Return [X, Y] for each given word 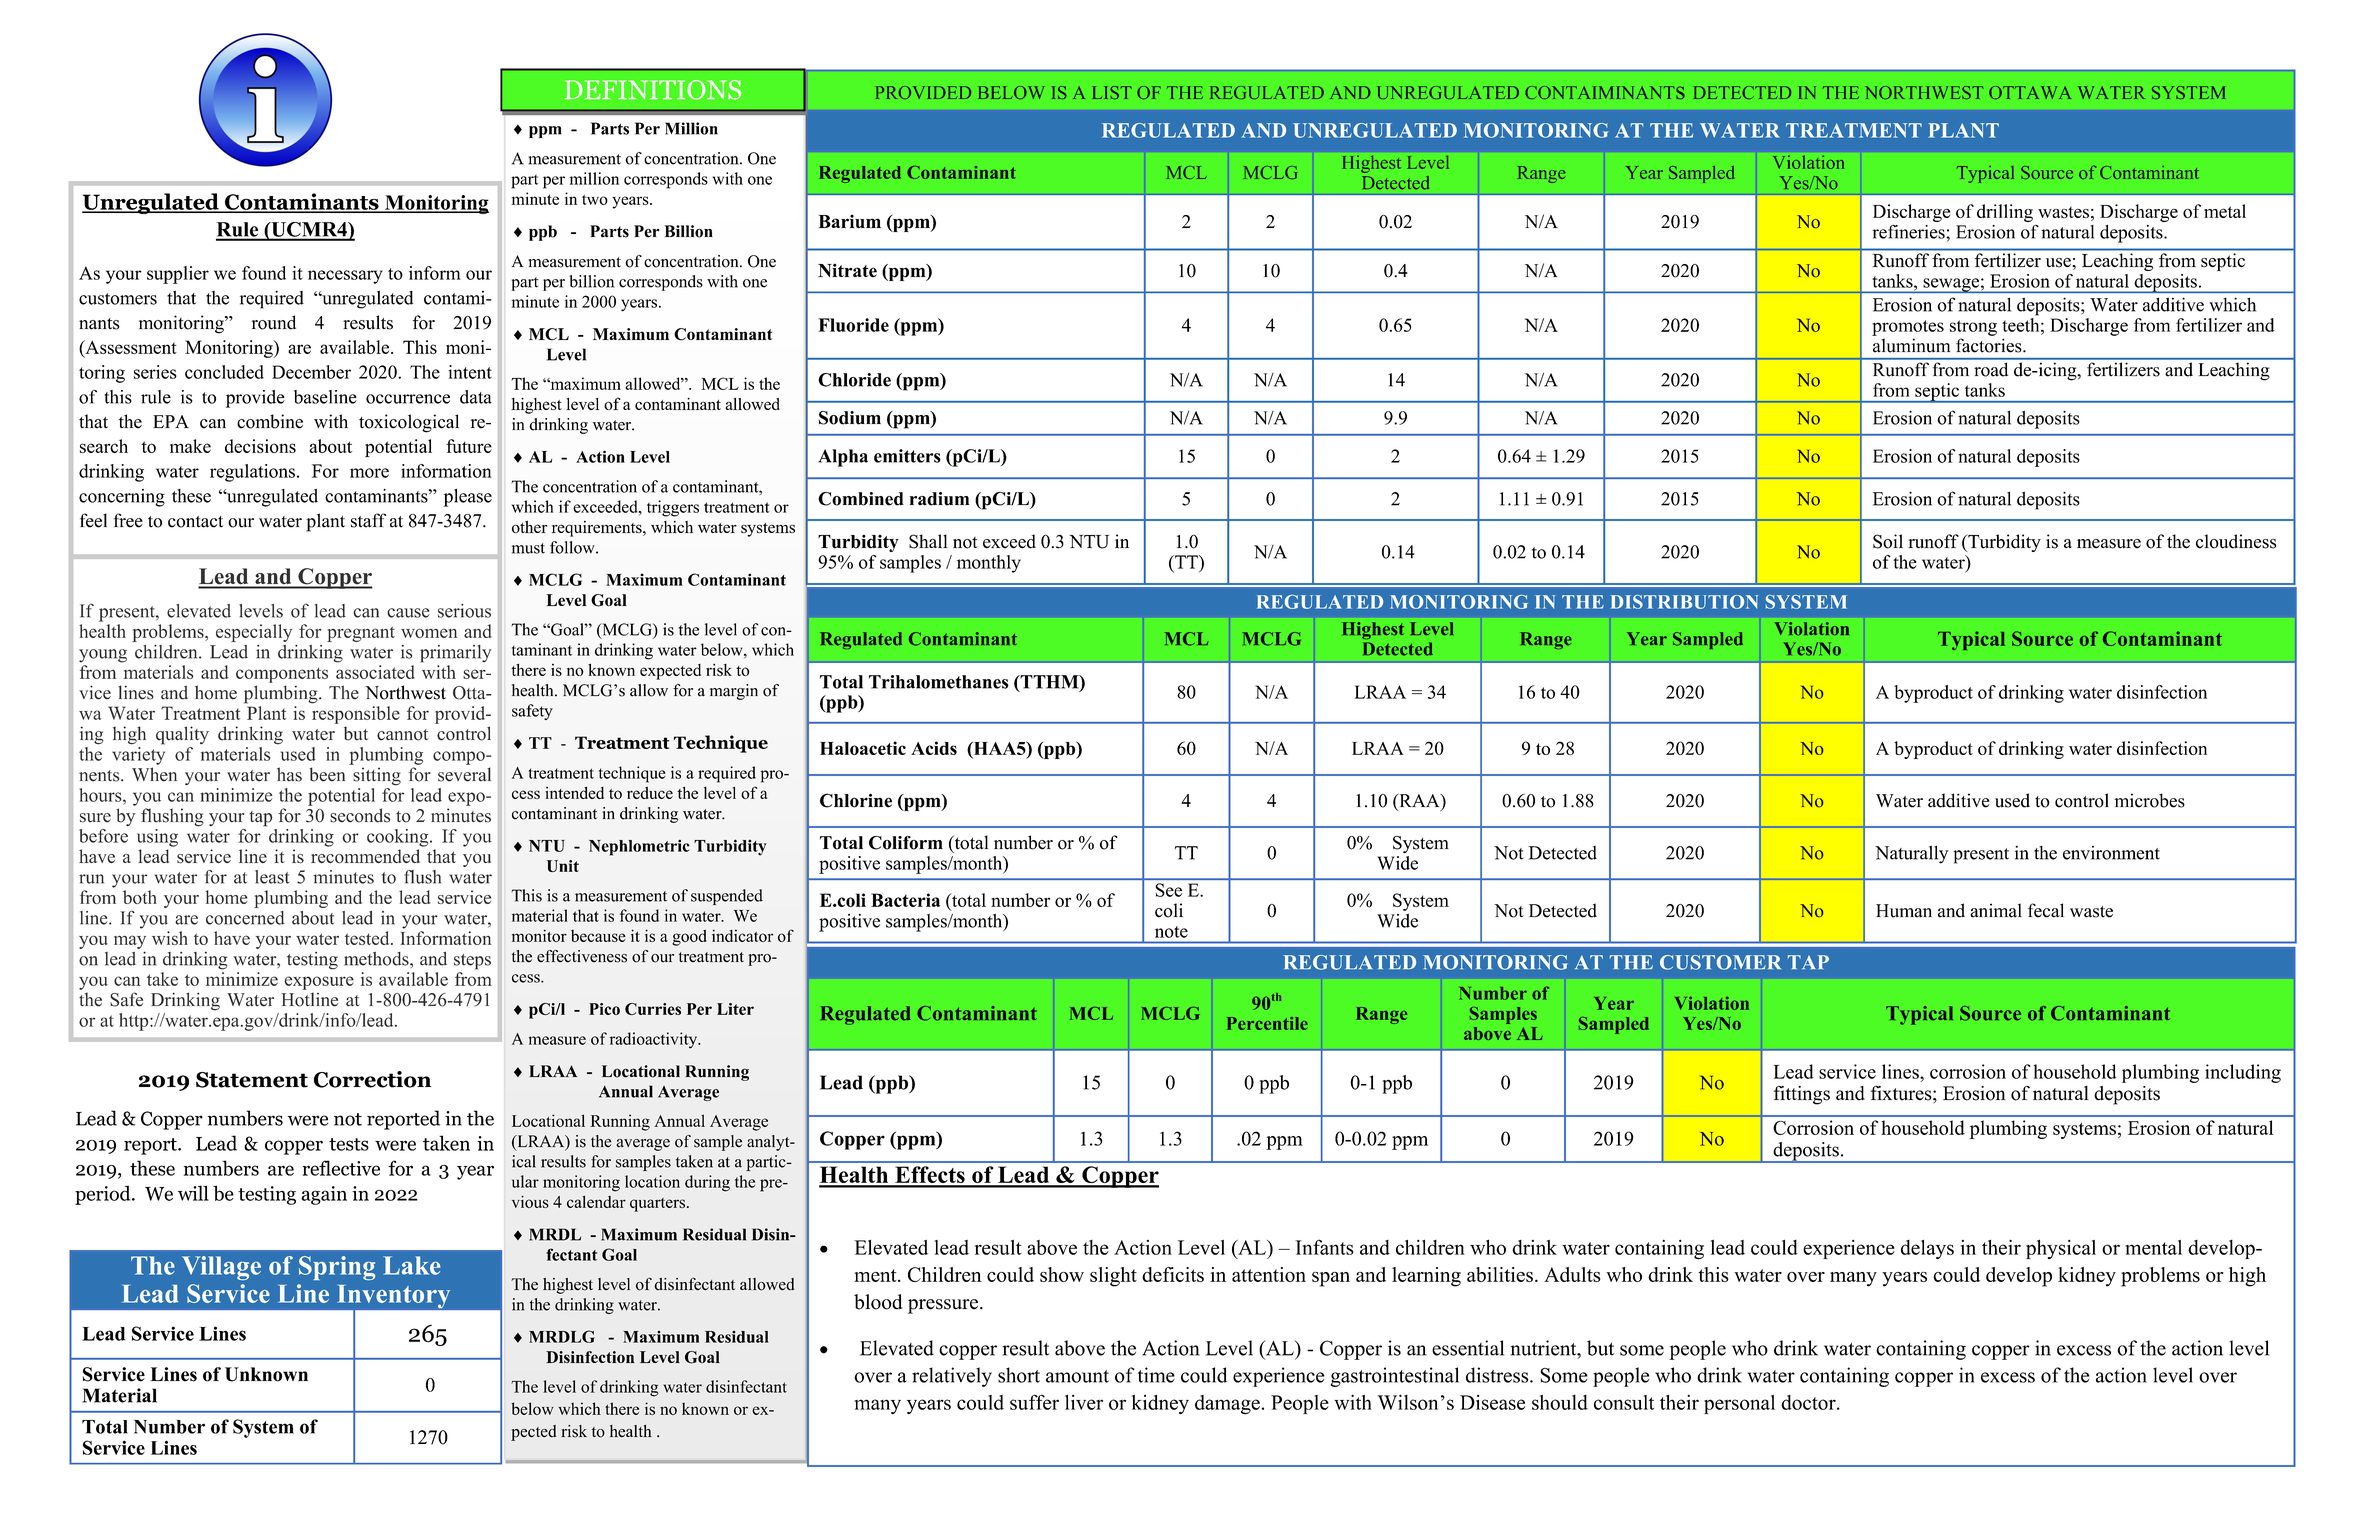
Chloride [854, 380]
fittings [1802, 1095]
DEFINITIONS [652, 90]
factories [1990, 345]
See [1169, 890]
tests [349, 1144]
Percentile [1267, 1023]
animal [1996, 910]
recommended [365, 856]
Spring [337, 1268]
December [311, 372]
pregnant [361, 634]
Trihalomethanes [939, 682]
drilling [2005, 213]
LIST [1112, 92]
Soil [1888, 541]
